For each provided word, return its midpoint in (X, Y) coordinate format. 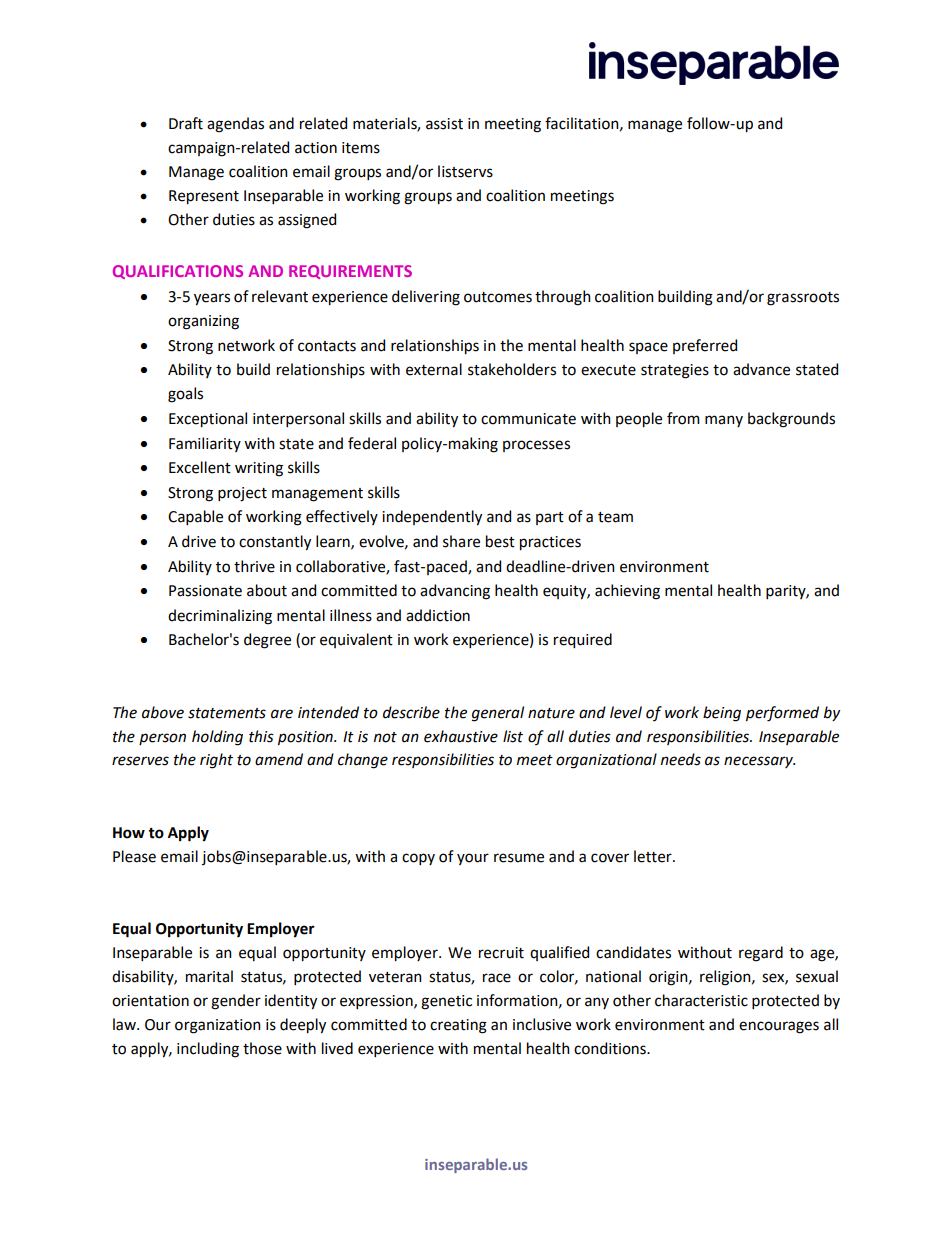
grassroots (803, 299)
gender (236, 1002)
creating (458, 1026)
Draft (186, 123)
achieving (627, 592)
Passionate (205, 591)
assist (444, 124)
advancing (455, 592)
